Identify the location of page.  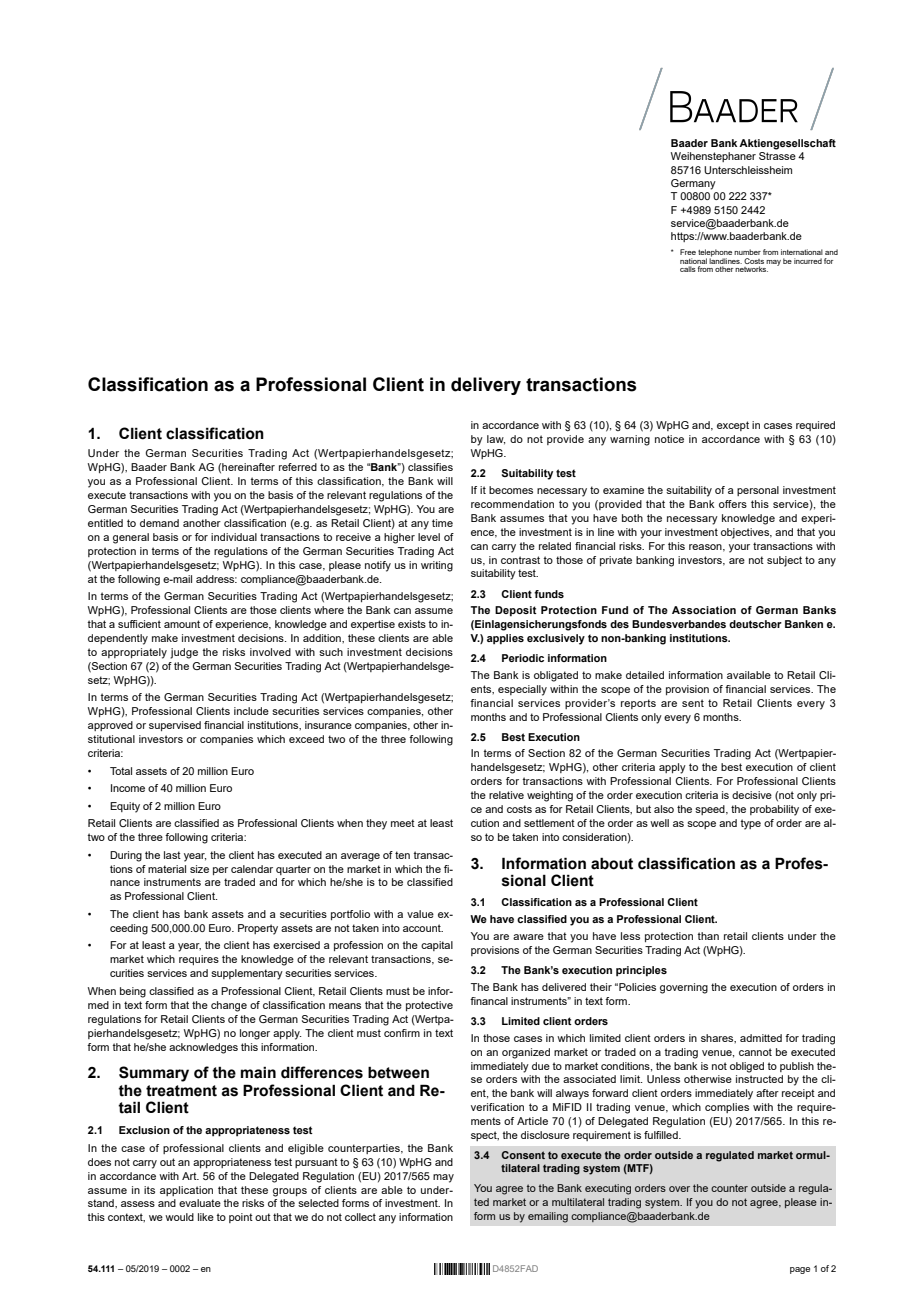
(800, 1270).
